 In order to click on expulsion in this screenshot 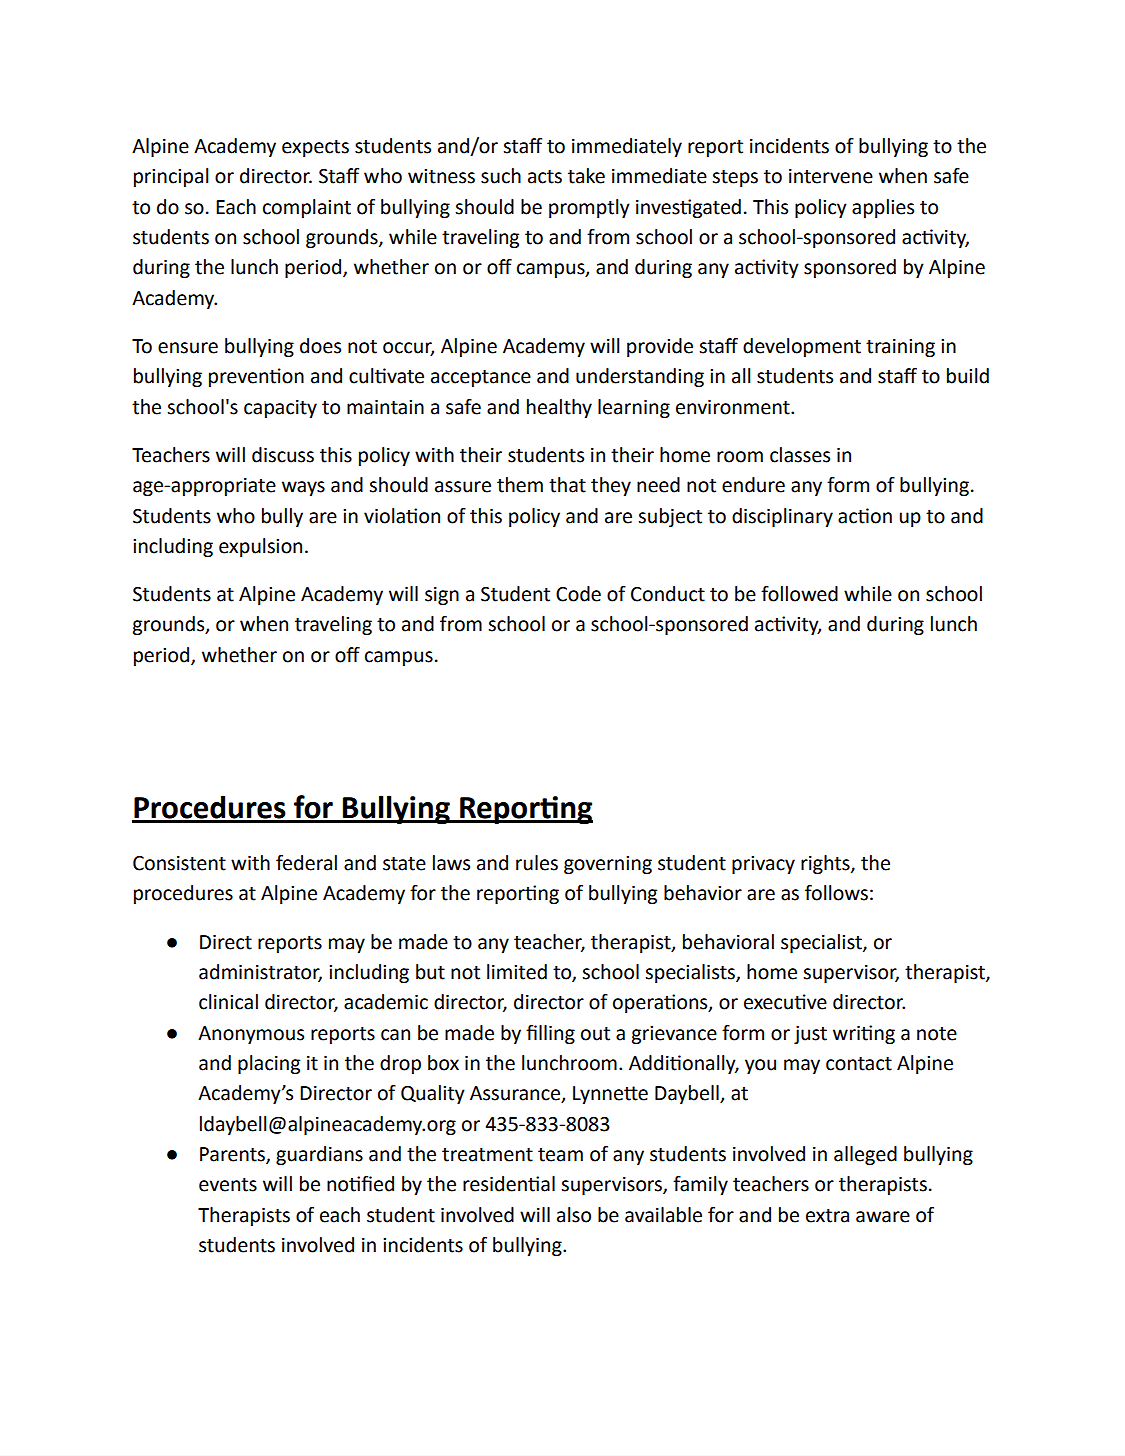, I will do `click(260, 547)`.
